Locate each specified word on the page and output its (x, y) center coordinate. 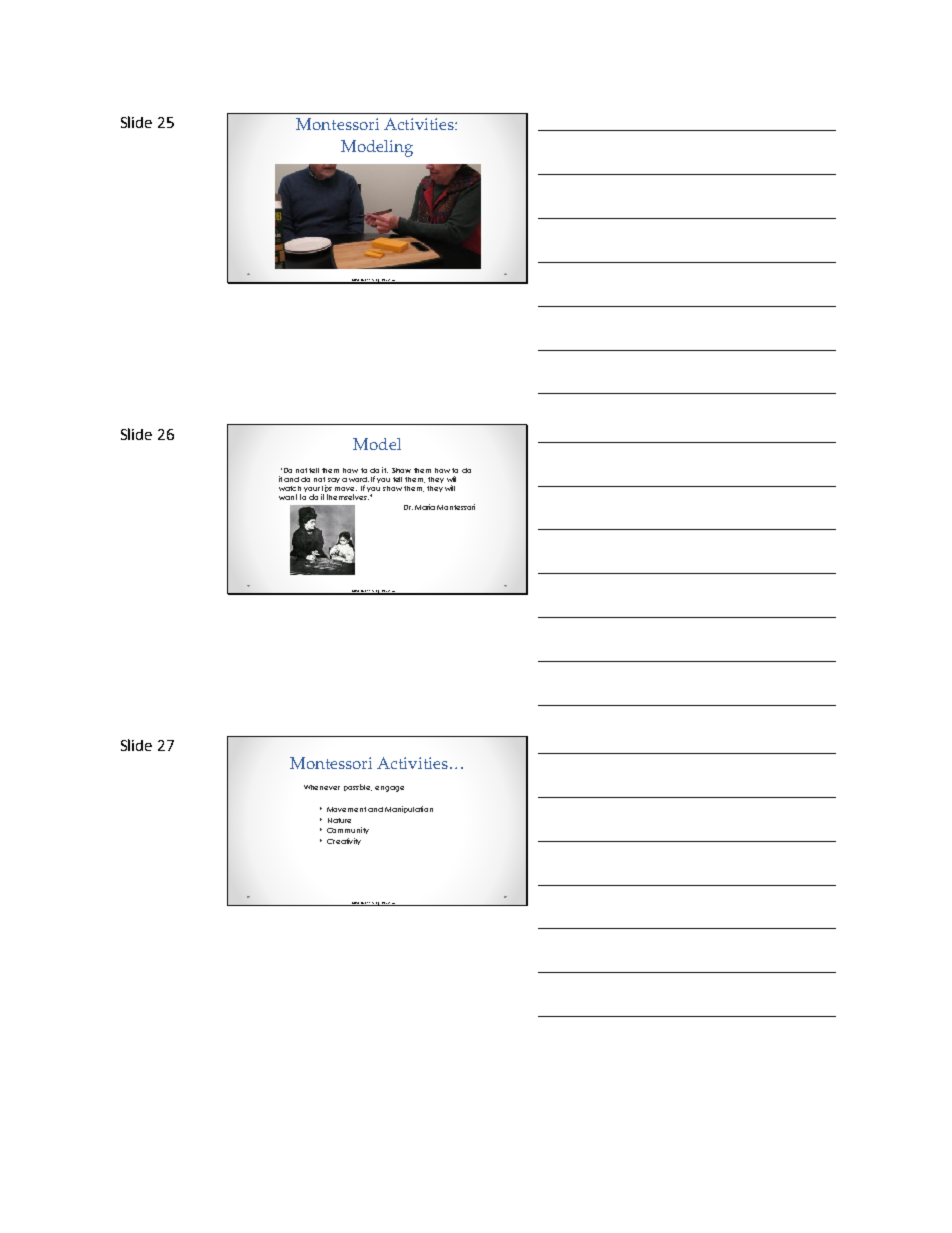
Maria (425, 507)
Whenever (322, 787)
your (313, 491)
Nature (339, 820)
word (359, 479)
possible (358, 787)
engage (389, 789)
